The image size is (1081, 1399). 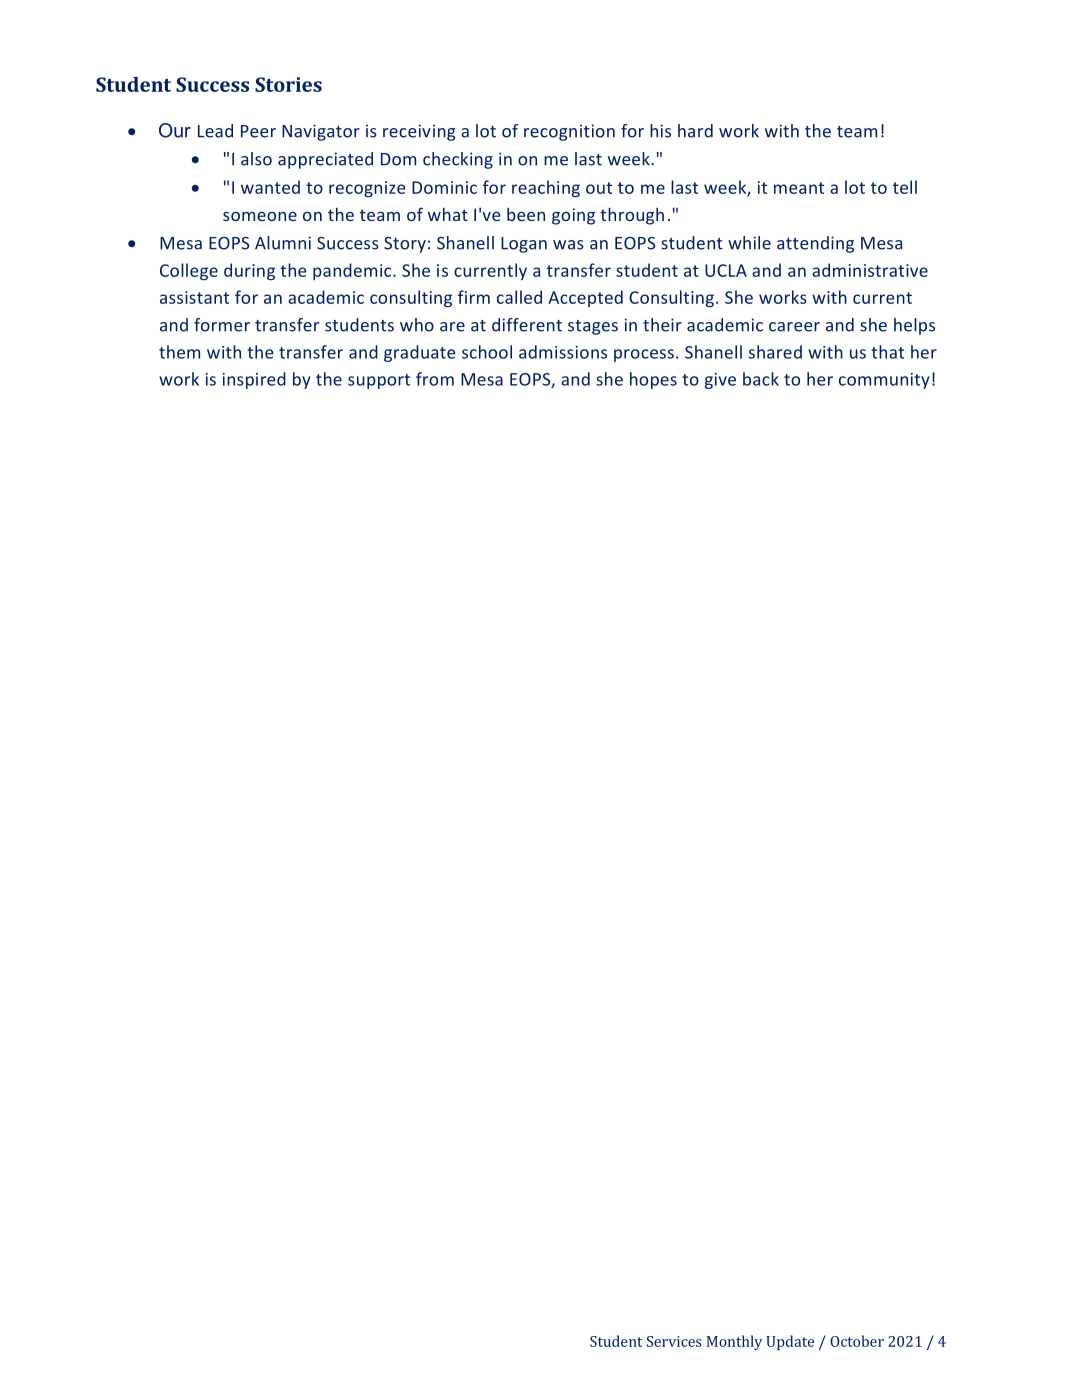 I want to click on inspired, so click(x=254, y=380).
